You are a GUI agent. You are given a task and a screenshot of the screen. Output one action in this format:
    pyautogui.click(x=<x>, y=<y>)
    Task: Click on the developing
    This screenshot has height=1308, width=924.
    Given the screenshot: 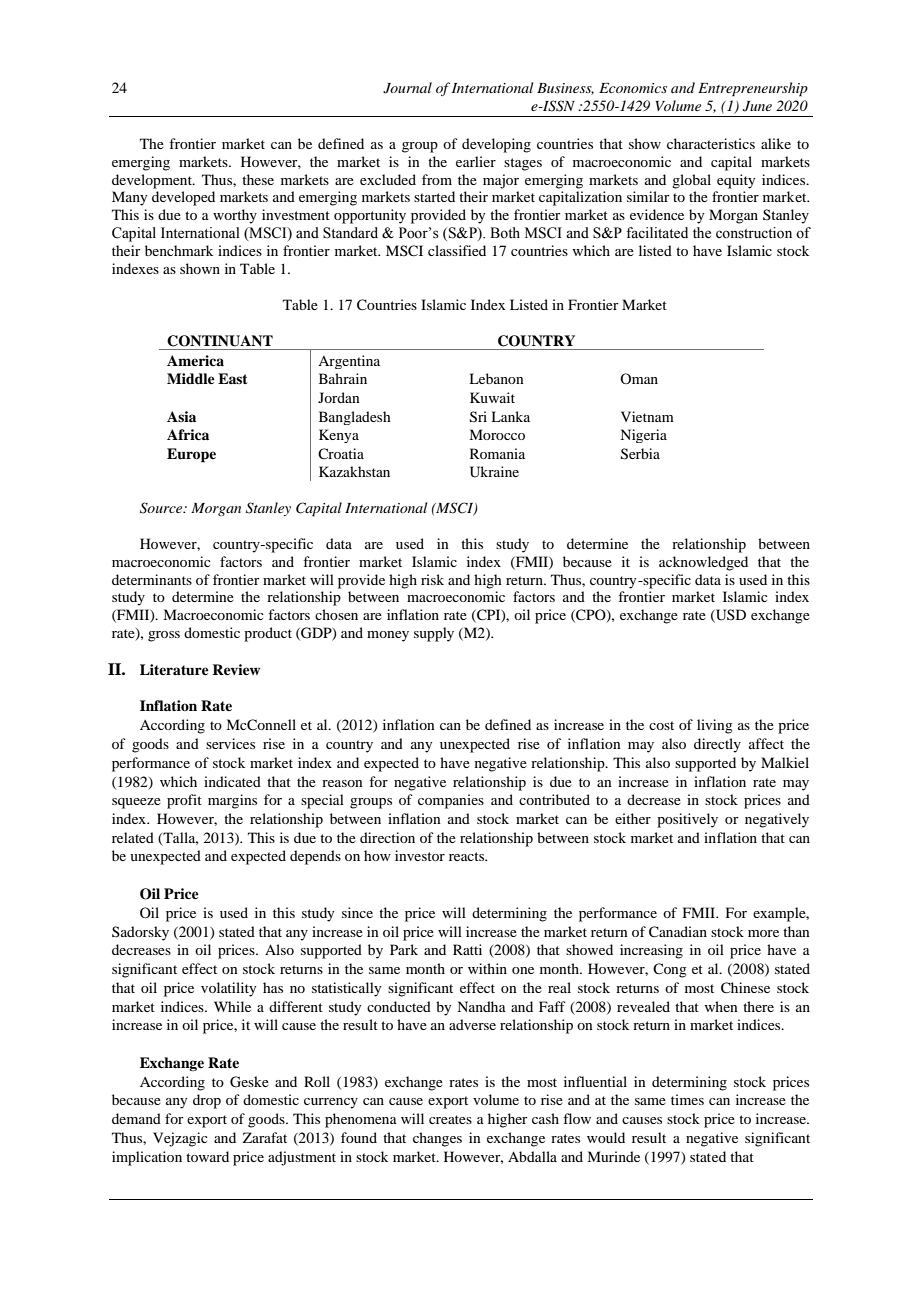 What is the action you would take?
    pyautogui.click(x=496, y=145)
